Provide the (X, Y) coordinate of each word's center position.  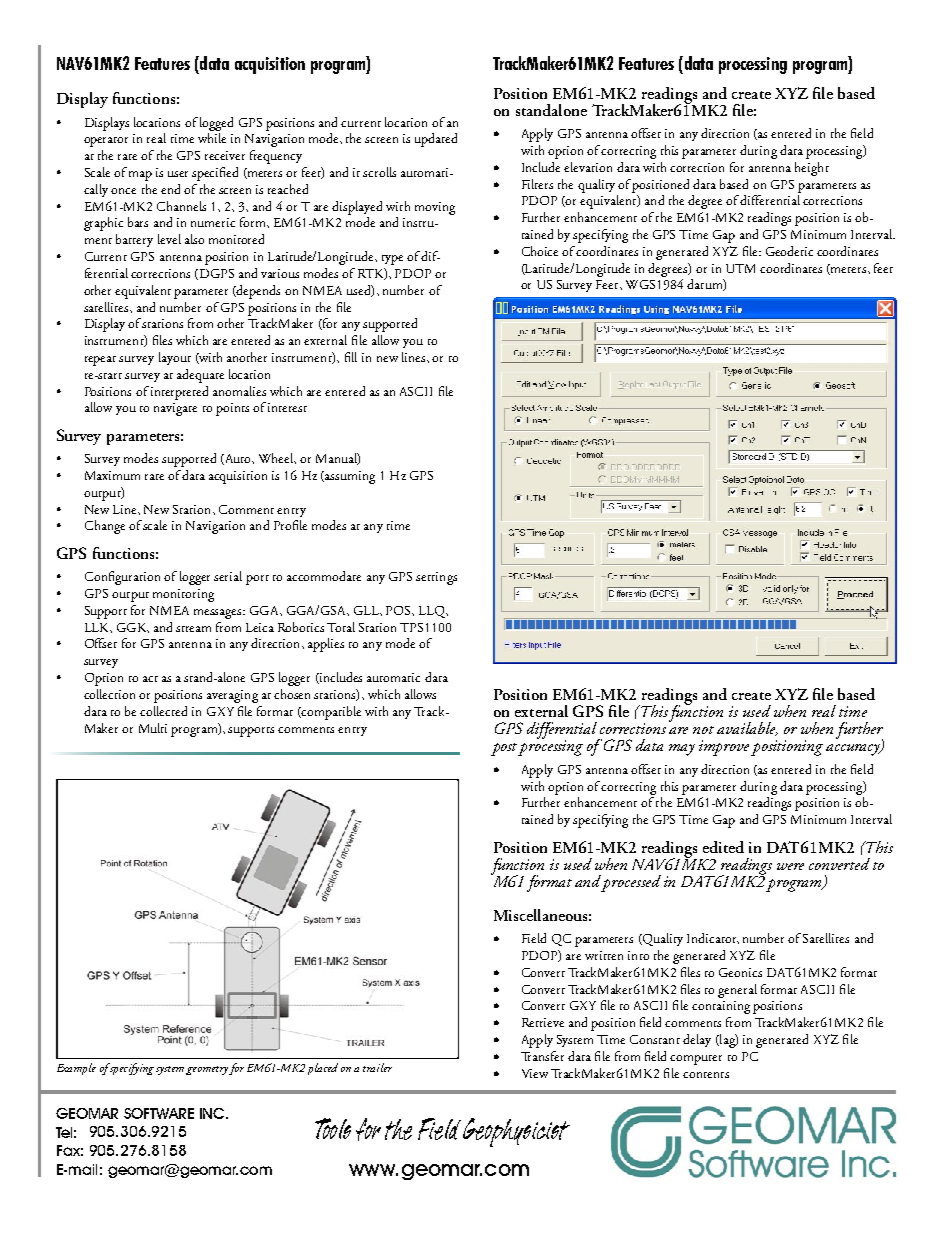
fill (351, 357)
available (747, 729)
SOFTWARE (159, 1113)
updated (436, 140)
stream (193, 629)
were (790, 866)
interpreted (179, 393)
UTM (740, 268)
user (178, 174)
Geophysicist (516, 1132)
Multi (153, 728)
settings (436, 578)
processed (631, 883)
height (812, 169)
